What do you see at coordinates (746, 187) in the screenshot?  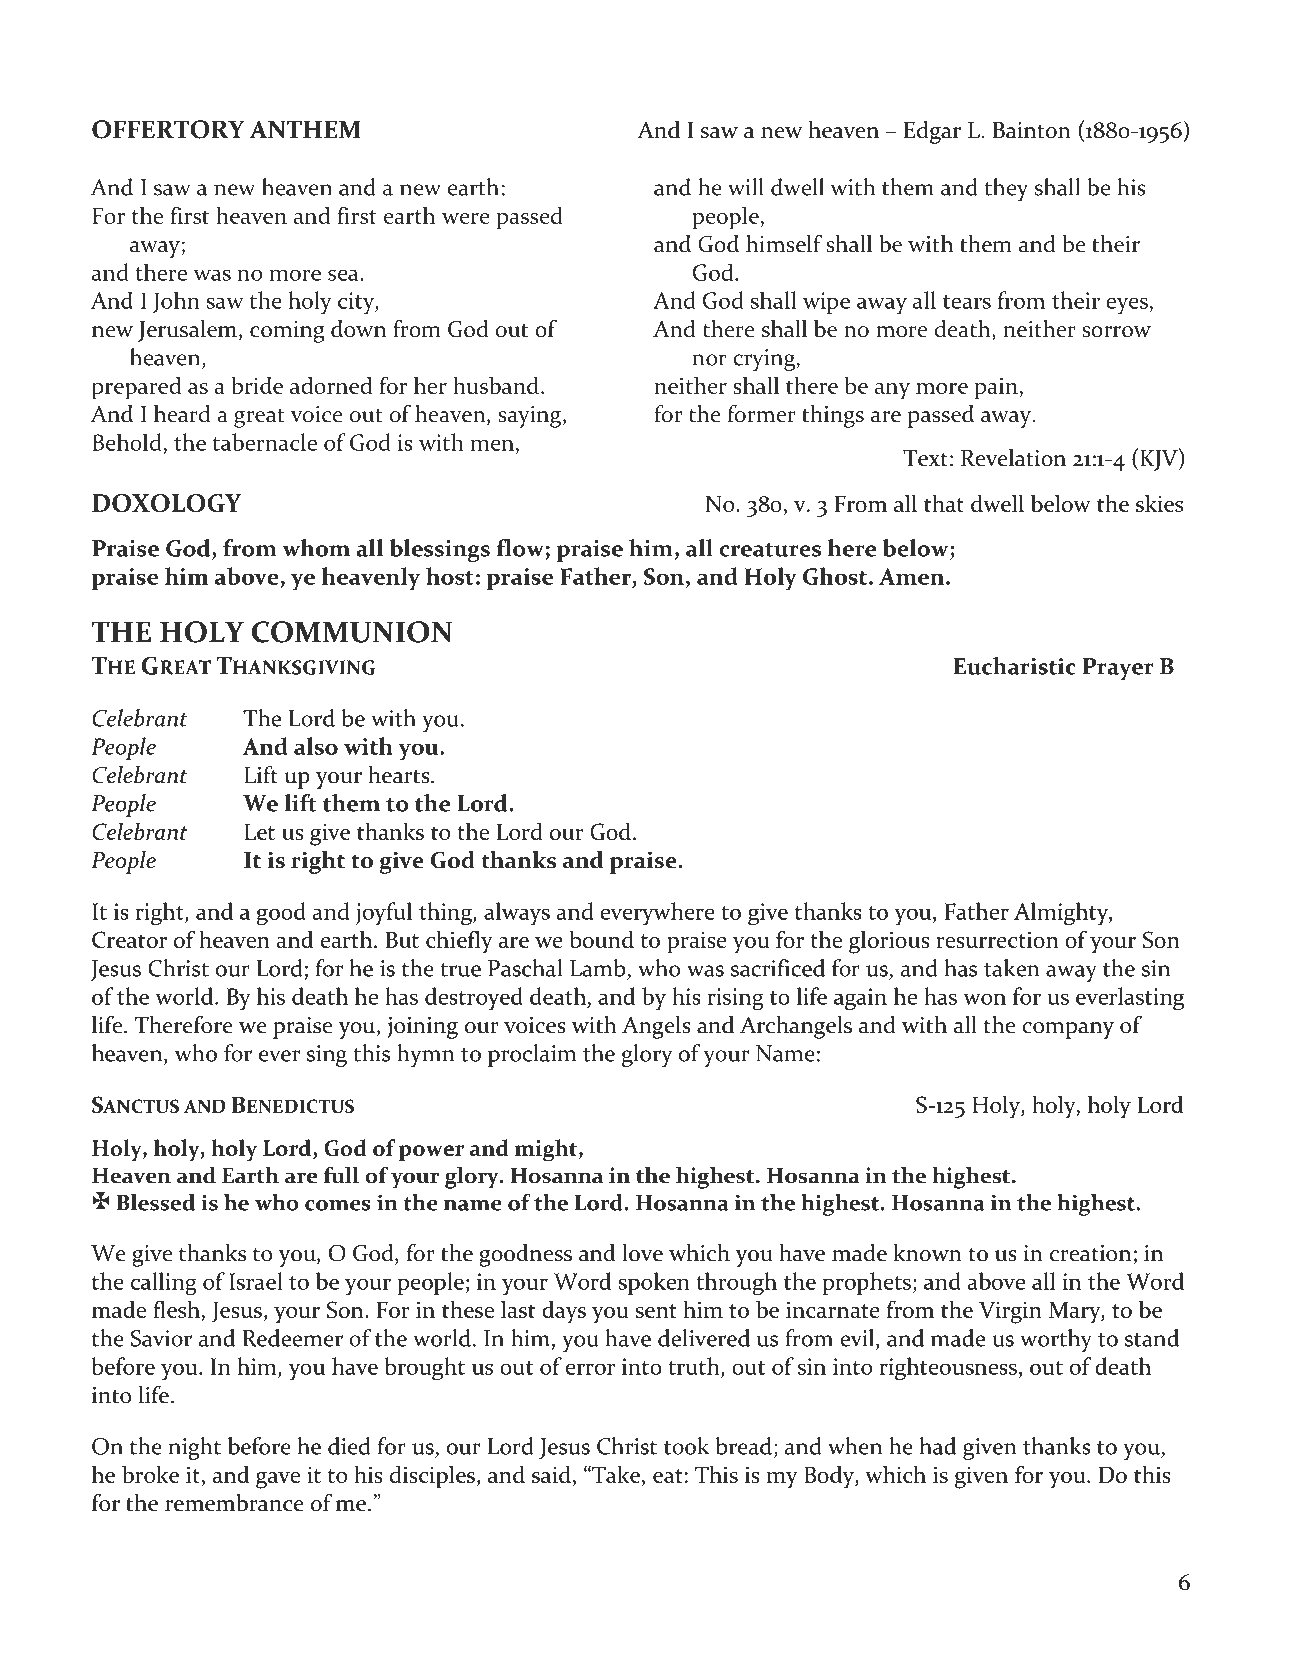 I see `will` at bounding box center [746, 187].
